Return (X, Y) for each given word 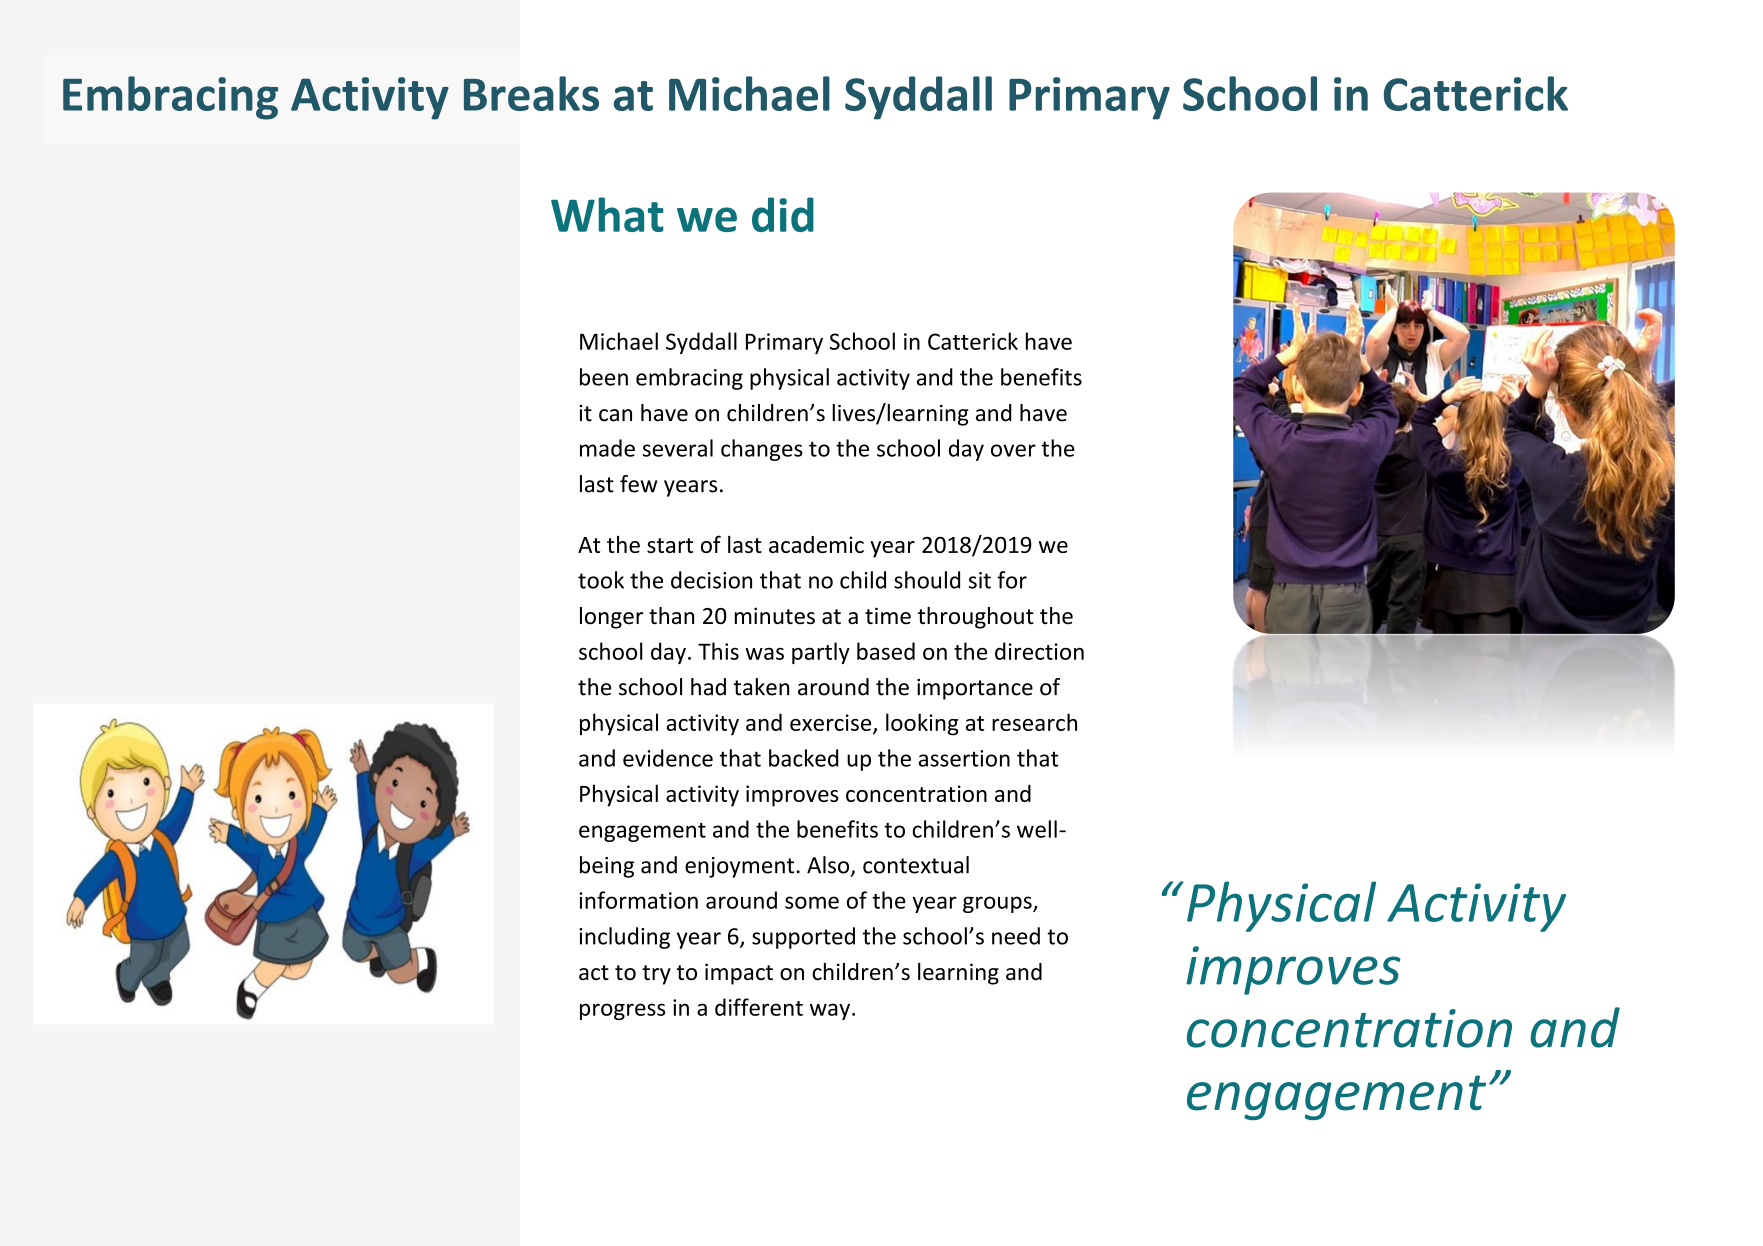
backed (803, 758)
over (1013, 450)
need (1016, 936)
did (783, 214)
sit (980, 580)
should (927, 580)
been (604, 377)
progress (622, 1011)
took (601, 580)
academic (816, 544)
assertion (964, 758)
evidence (668, 758)
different (759, 1007)
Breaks (531, 93)
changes (762, 450)
